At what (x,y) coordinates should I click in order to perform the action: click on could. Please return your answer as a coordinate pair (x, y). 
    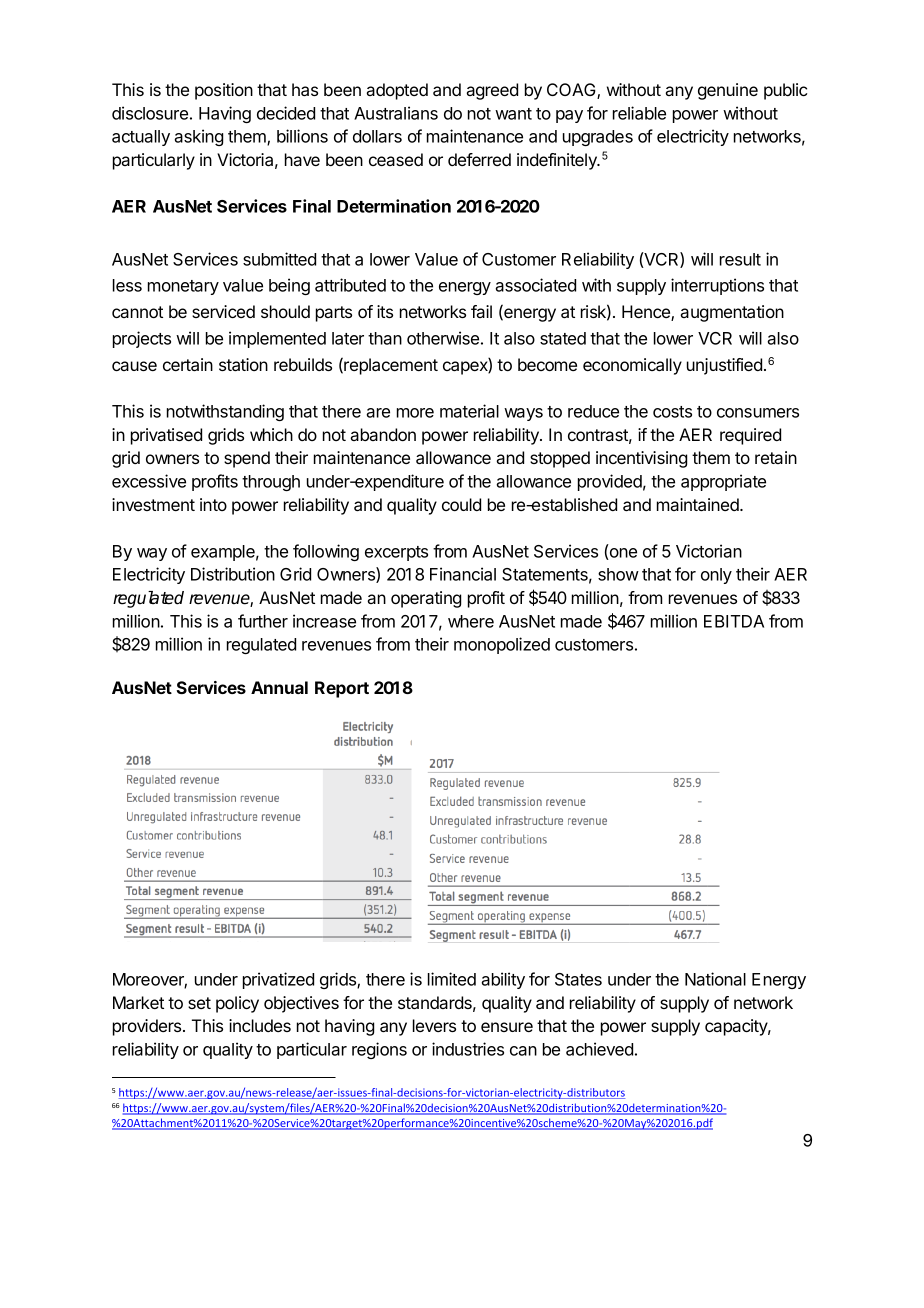
    Looking at the image, I should click on (461, 504).
